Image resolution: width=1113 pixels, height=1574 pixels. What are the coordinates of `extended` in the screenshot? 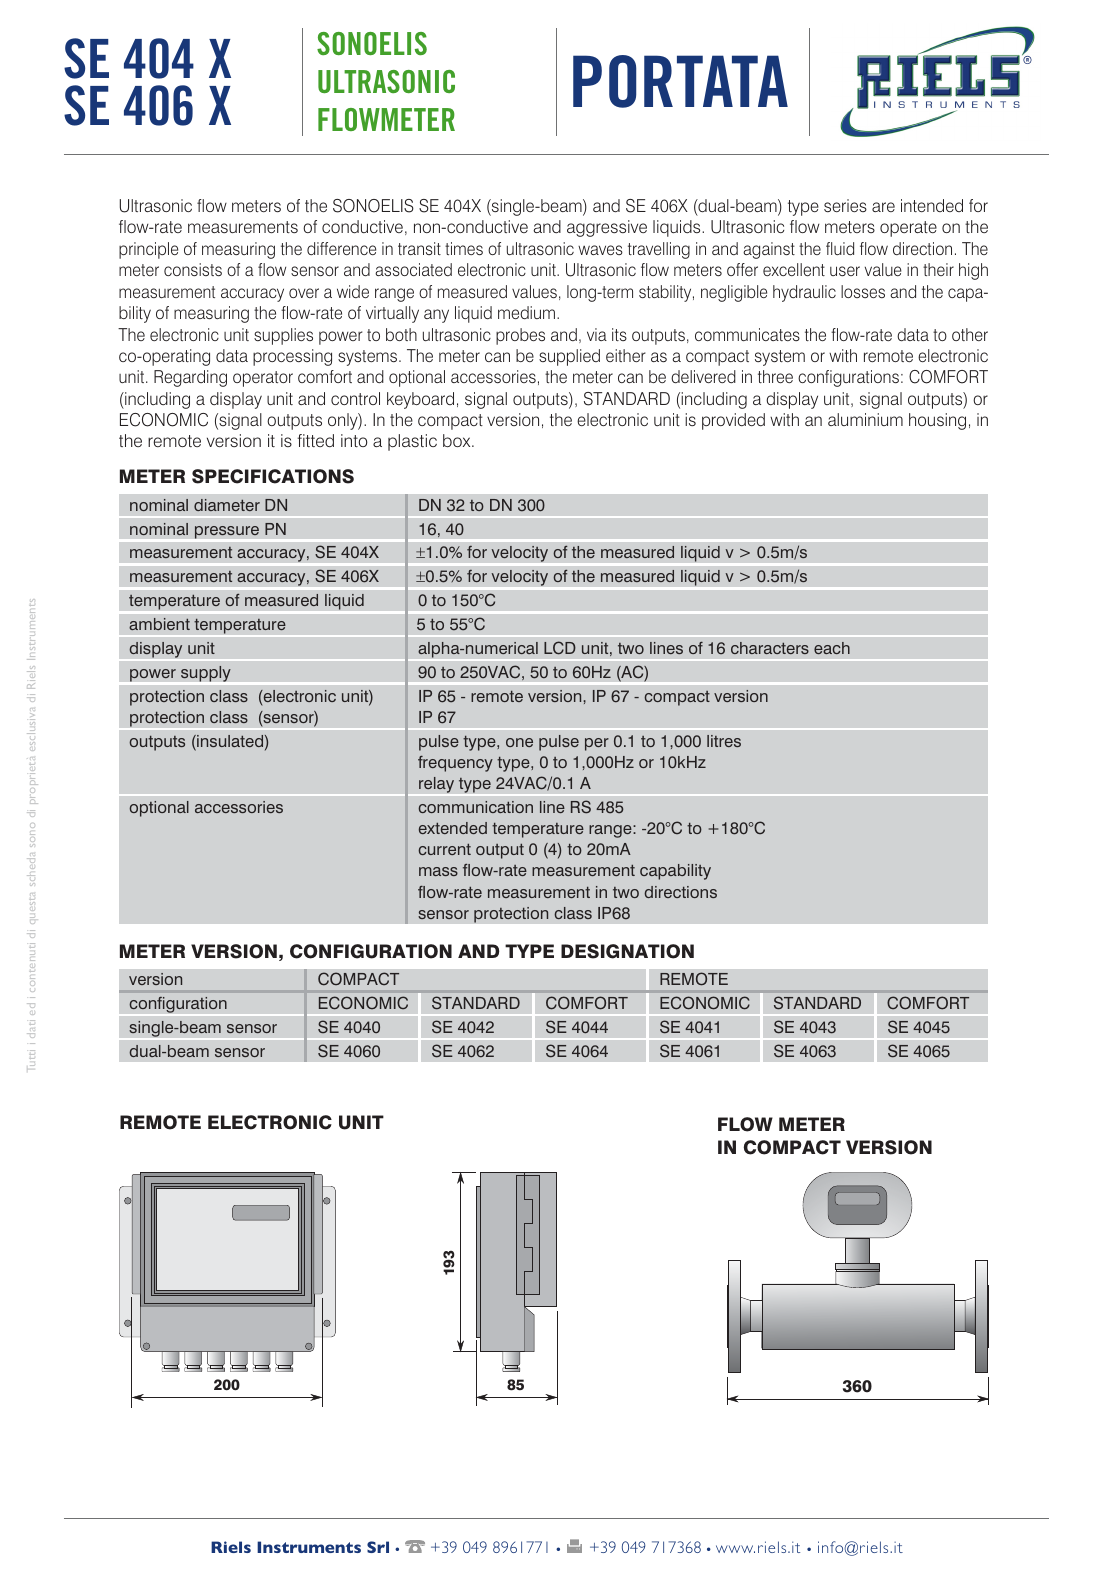 It's located at (453, 828).
